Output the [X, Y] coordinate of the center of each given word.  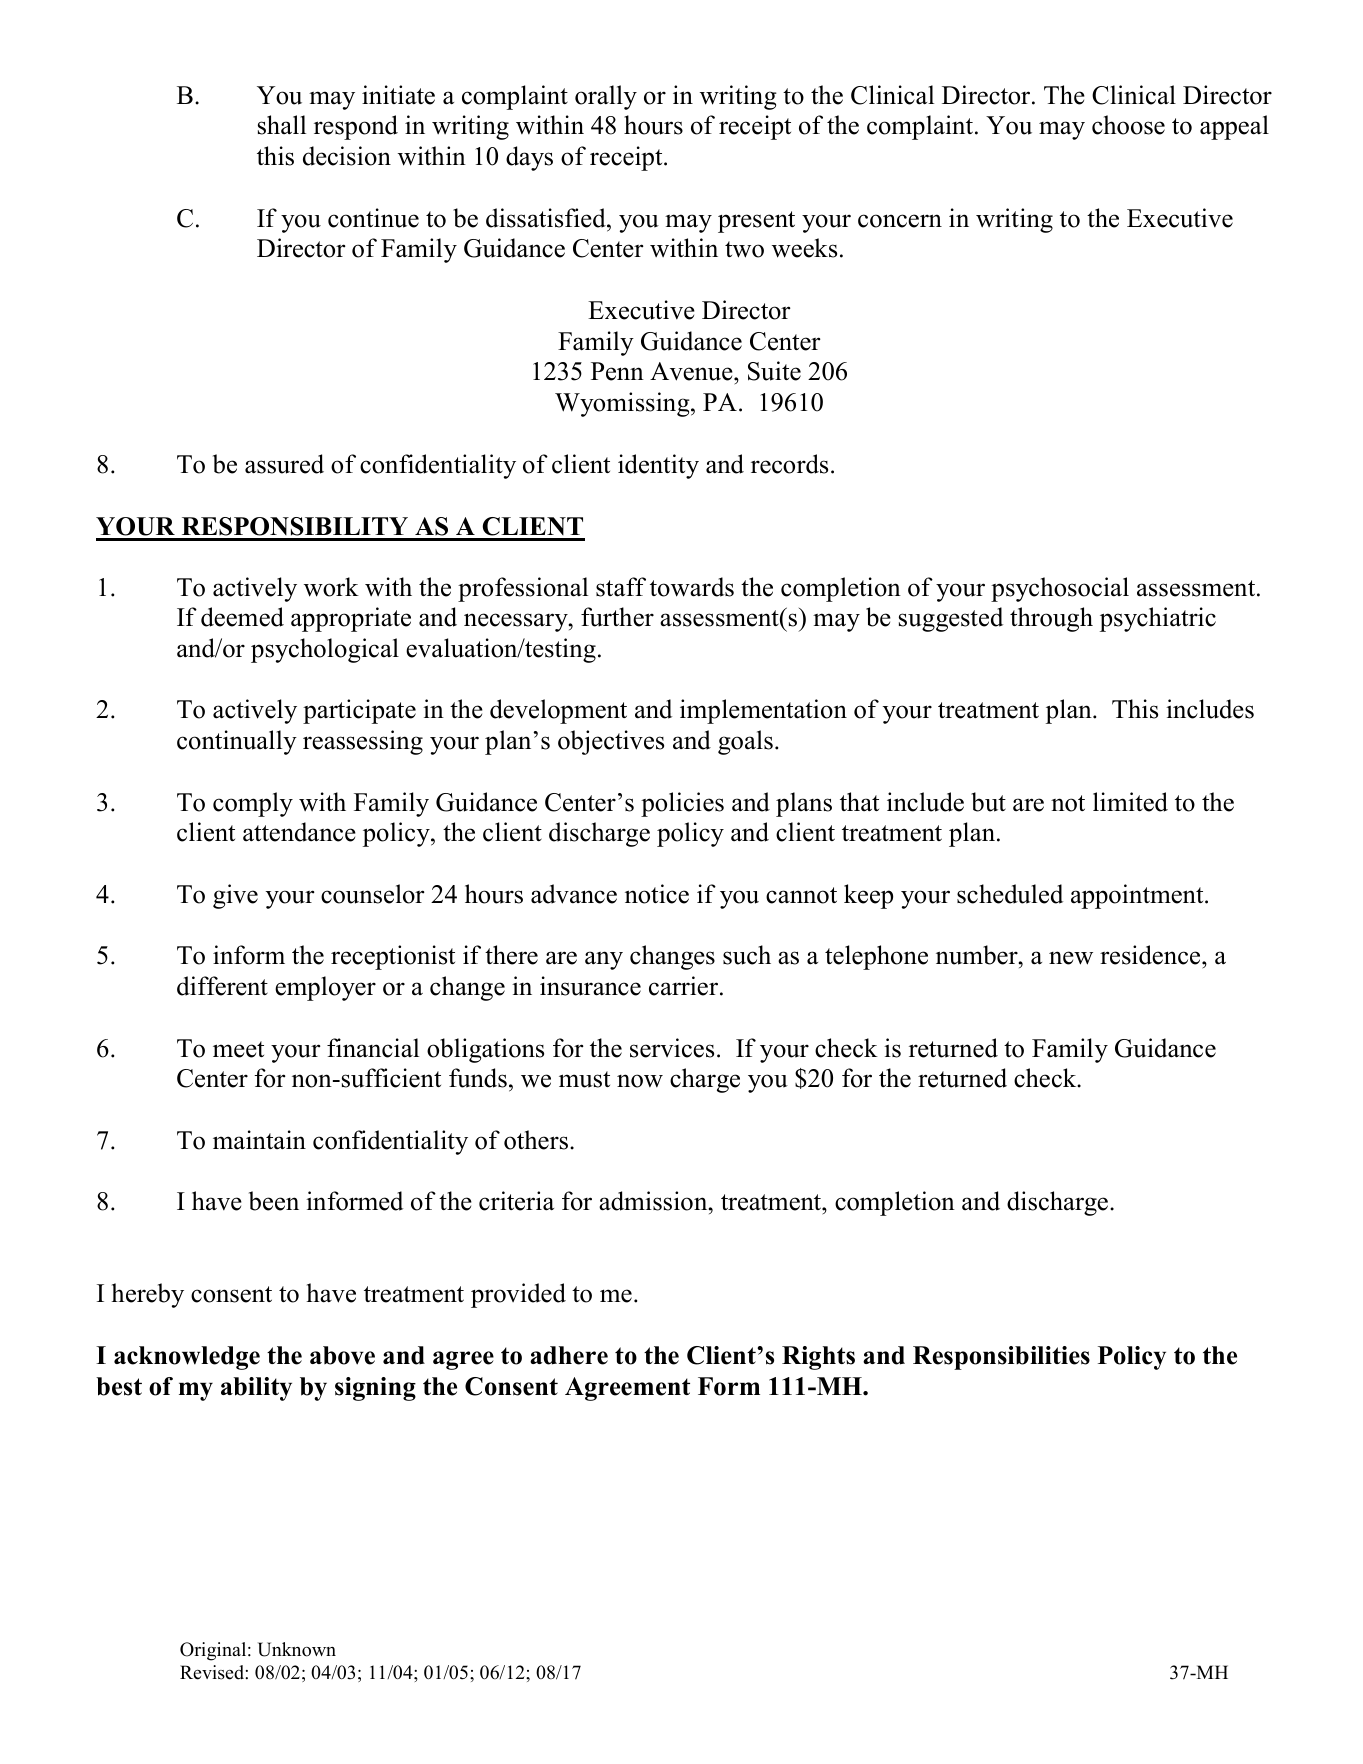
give [235, 896]
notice [657, 894]
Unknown [297, 1649]
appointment [1138, 896]
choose [1128, 125]
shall [282, 125]
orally [606, 97]
